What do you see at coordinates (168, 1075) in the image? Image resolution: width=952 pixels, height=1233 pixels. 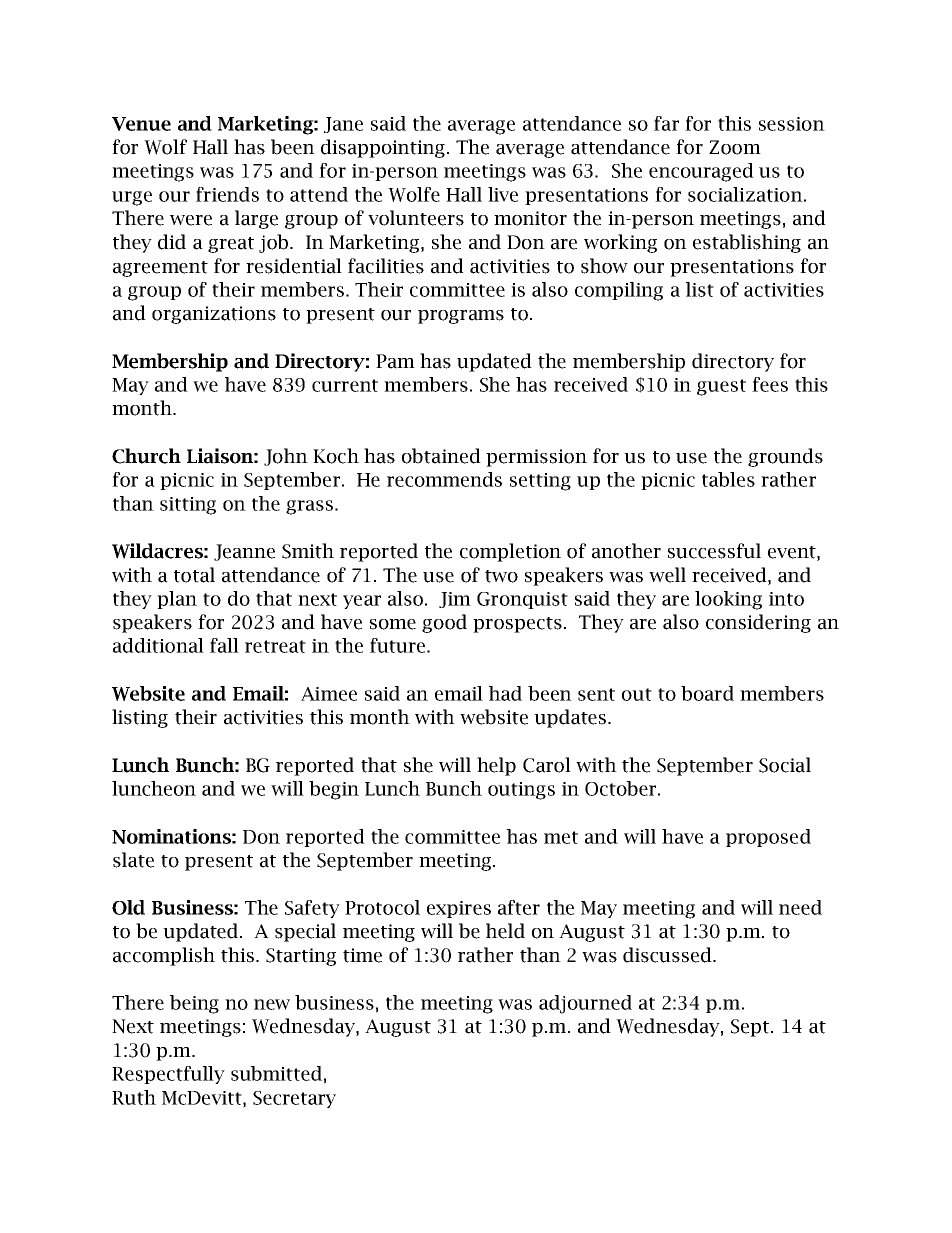 I see `Respectfully` at bounding box center [168, 1075].
